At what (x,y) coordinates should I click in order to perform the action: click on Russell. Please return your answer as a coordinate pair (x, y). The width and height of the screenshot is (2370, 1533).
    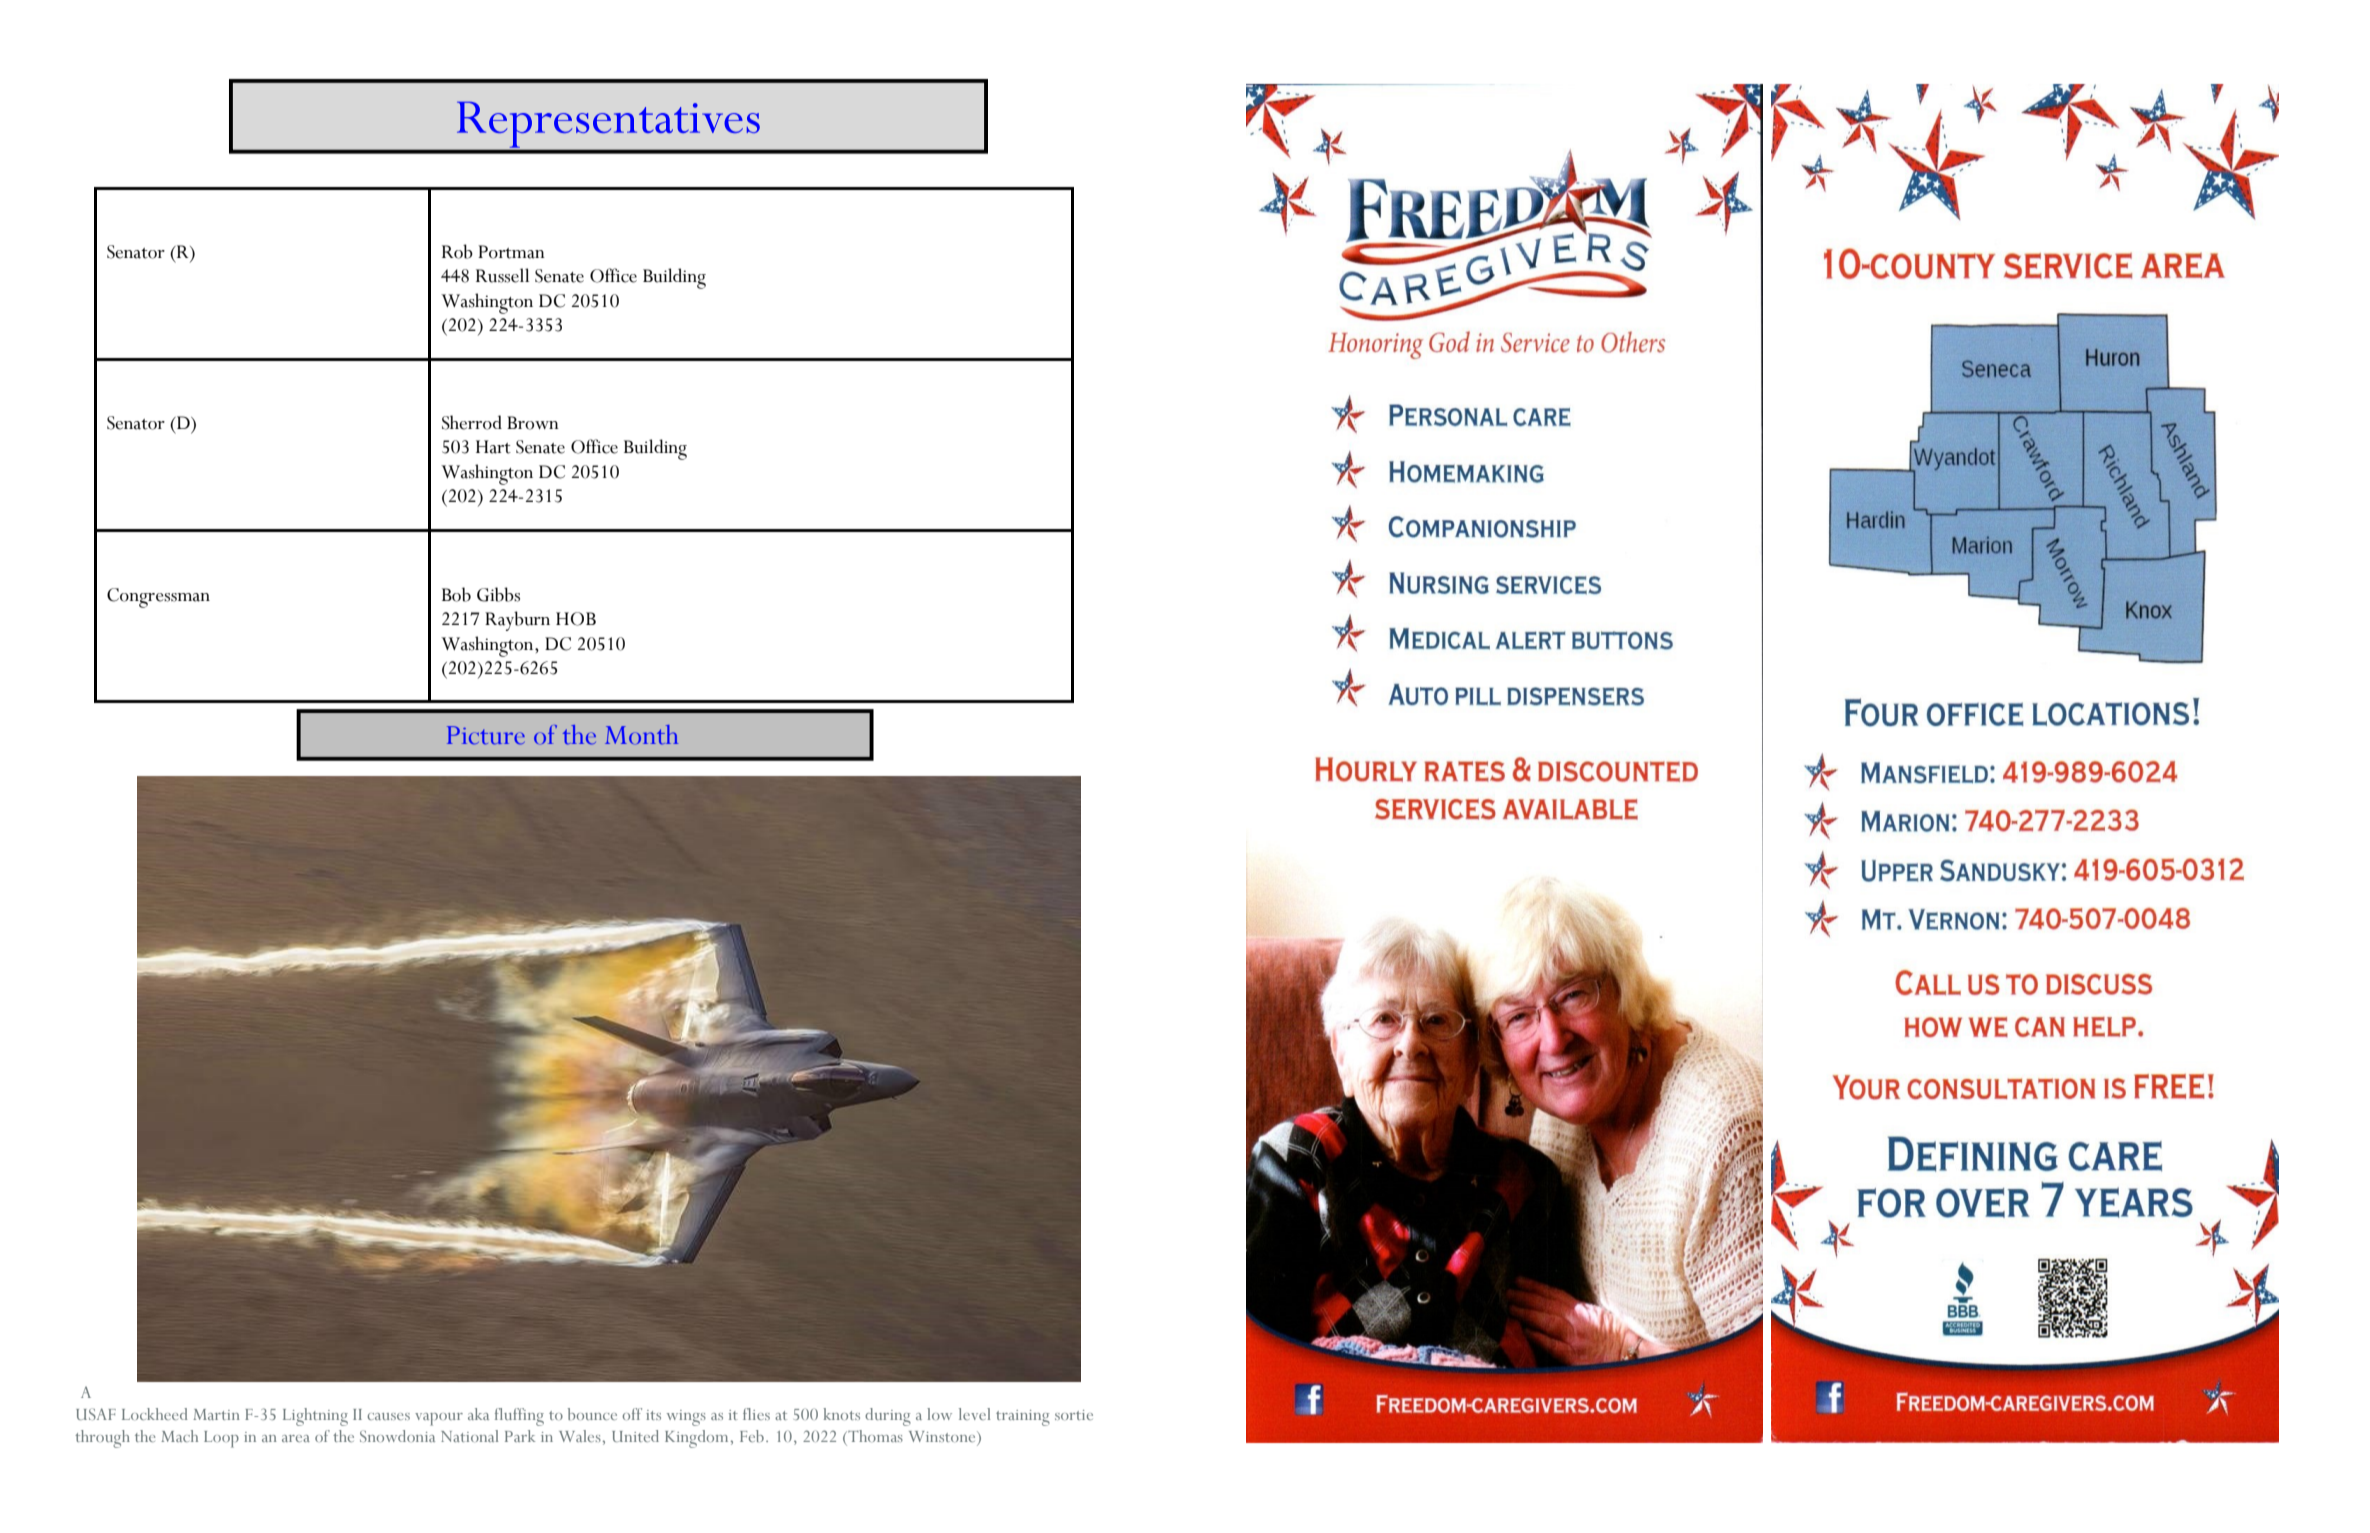
    Looking at the image, I should click on (502, 275).
